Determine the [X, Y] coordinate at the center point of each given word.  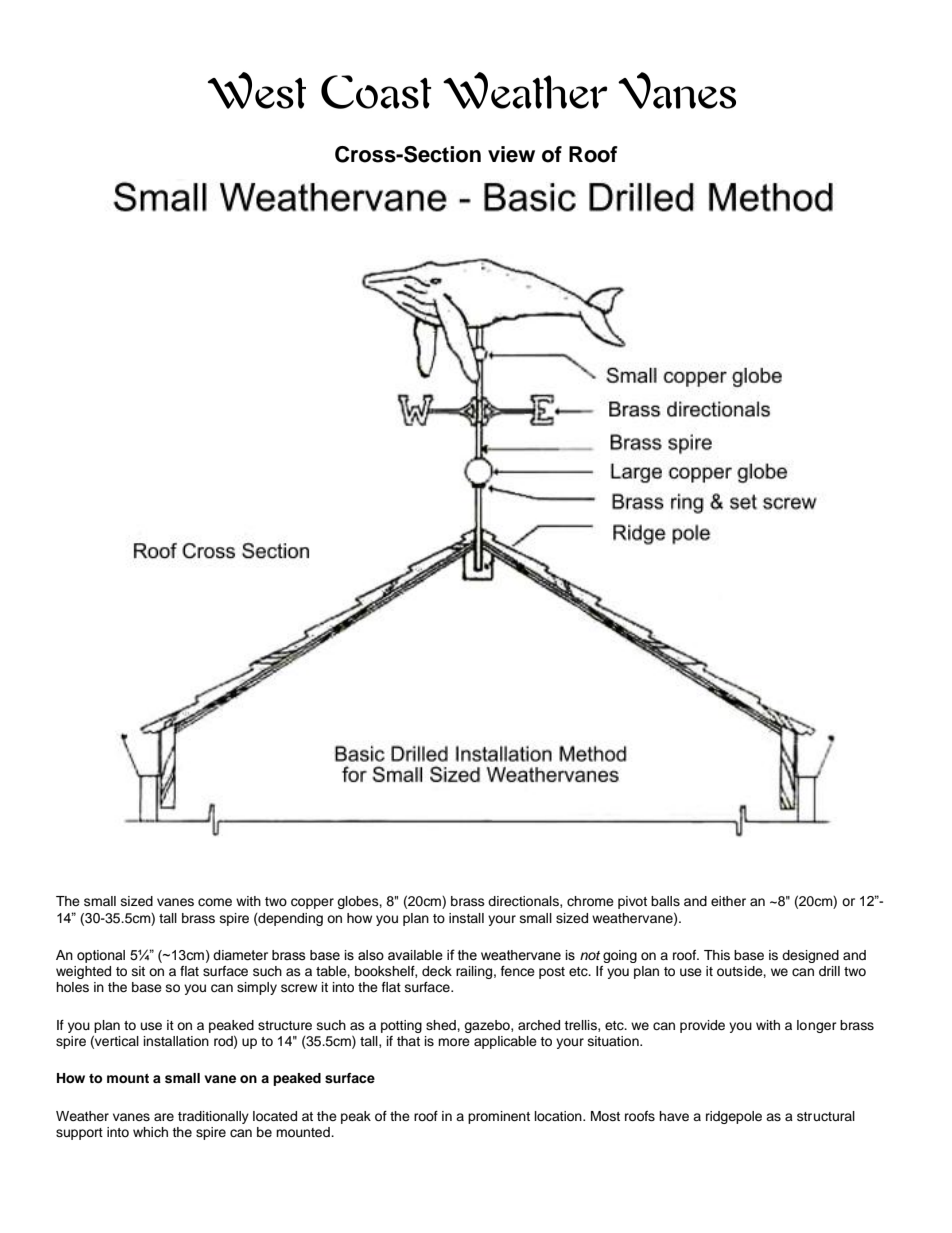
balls [665, 901]
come [215, 902]
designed [810, 956]
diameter [240, 955]
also [371, 955]
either [728, 901]
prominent [499, 1117]
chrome [590, 901]
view [511, 154]
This [717, 955]
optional [101, 956]
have [674, 1116]
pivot [632, 902]
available [415, 955]
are [164, 1117]
